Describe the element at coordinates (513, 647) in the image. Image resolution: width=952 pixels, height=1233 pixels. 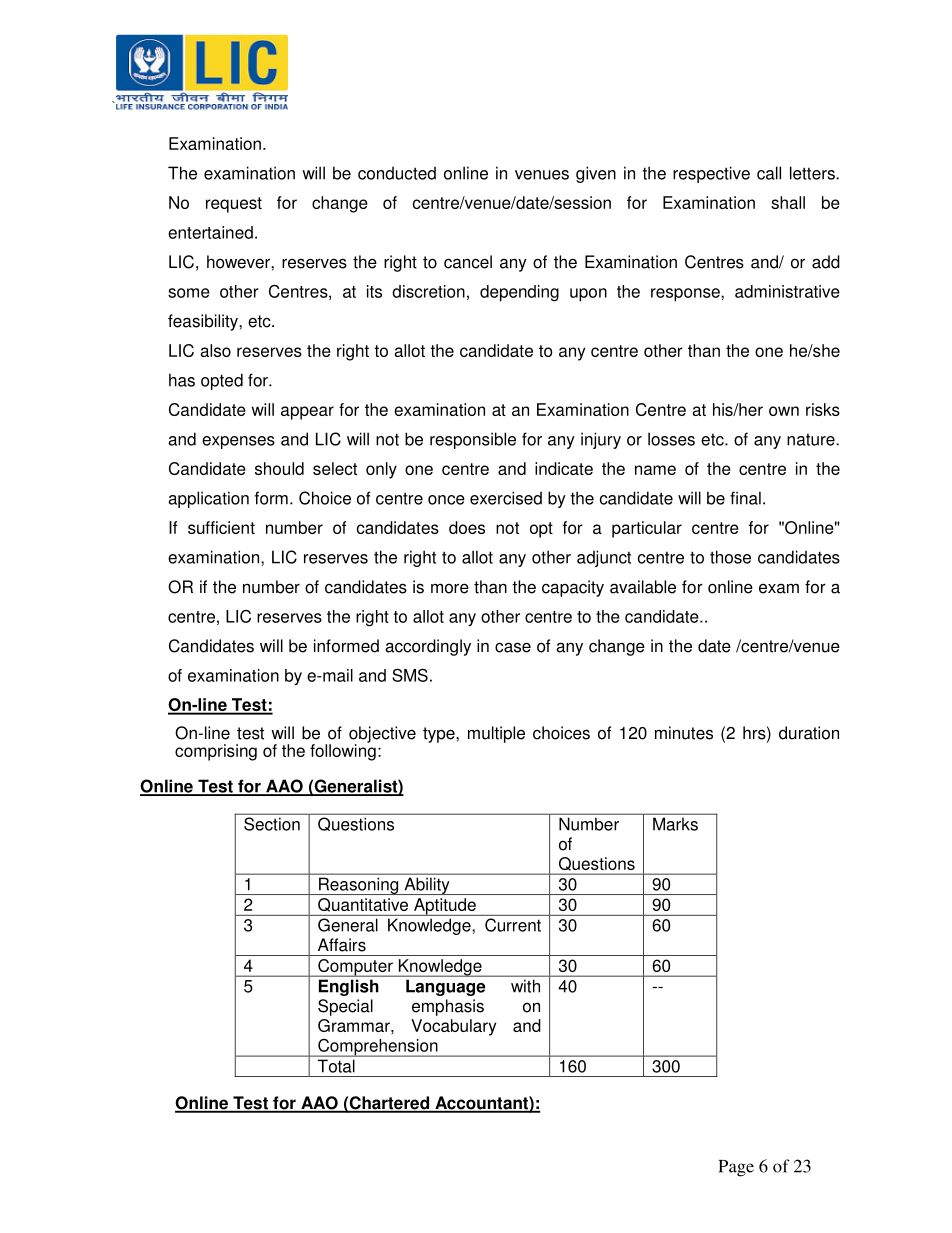
I see `case` at that location.
